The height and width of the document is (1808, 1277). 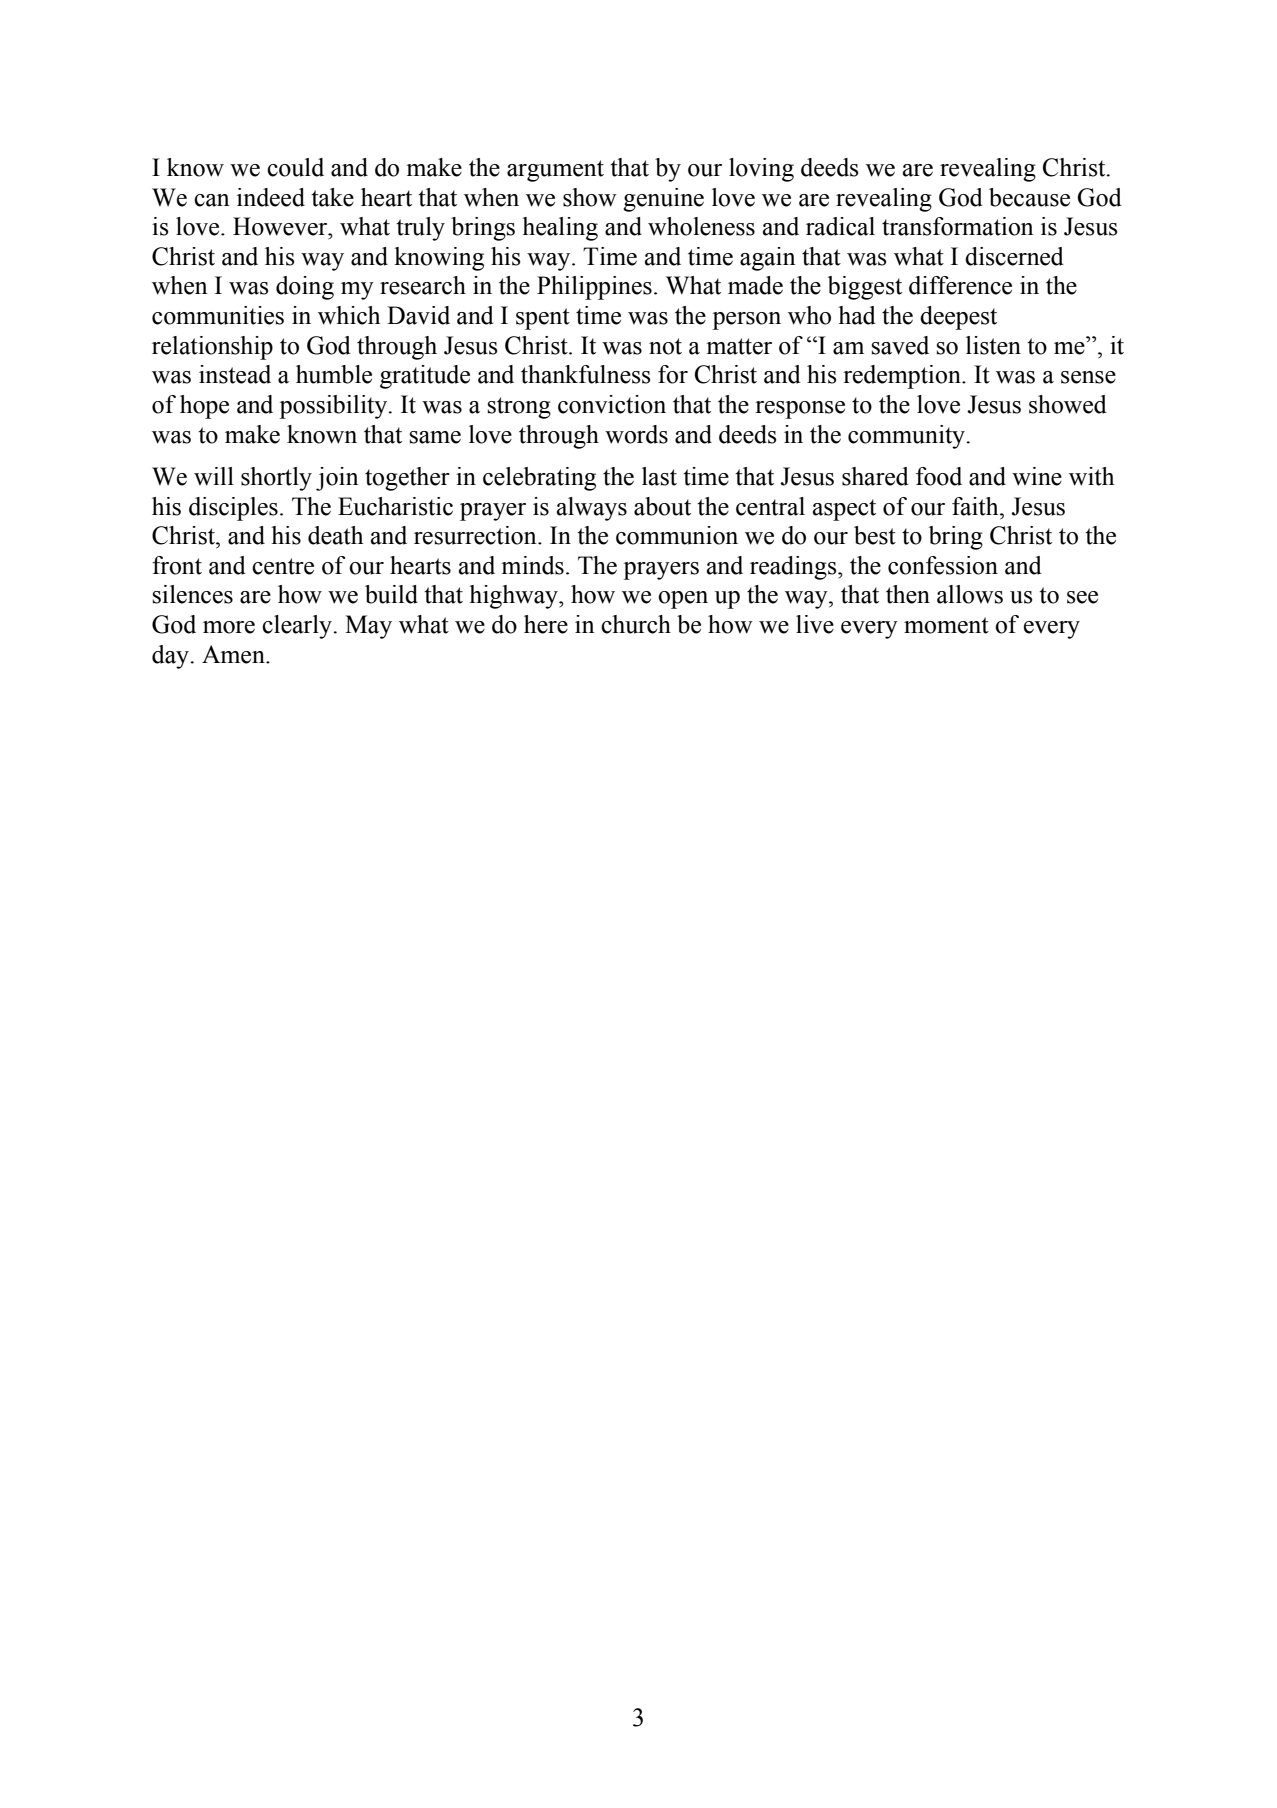 I want to click on difference, so click(x=960, y=285).
